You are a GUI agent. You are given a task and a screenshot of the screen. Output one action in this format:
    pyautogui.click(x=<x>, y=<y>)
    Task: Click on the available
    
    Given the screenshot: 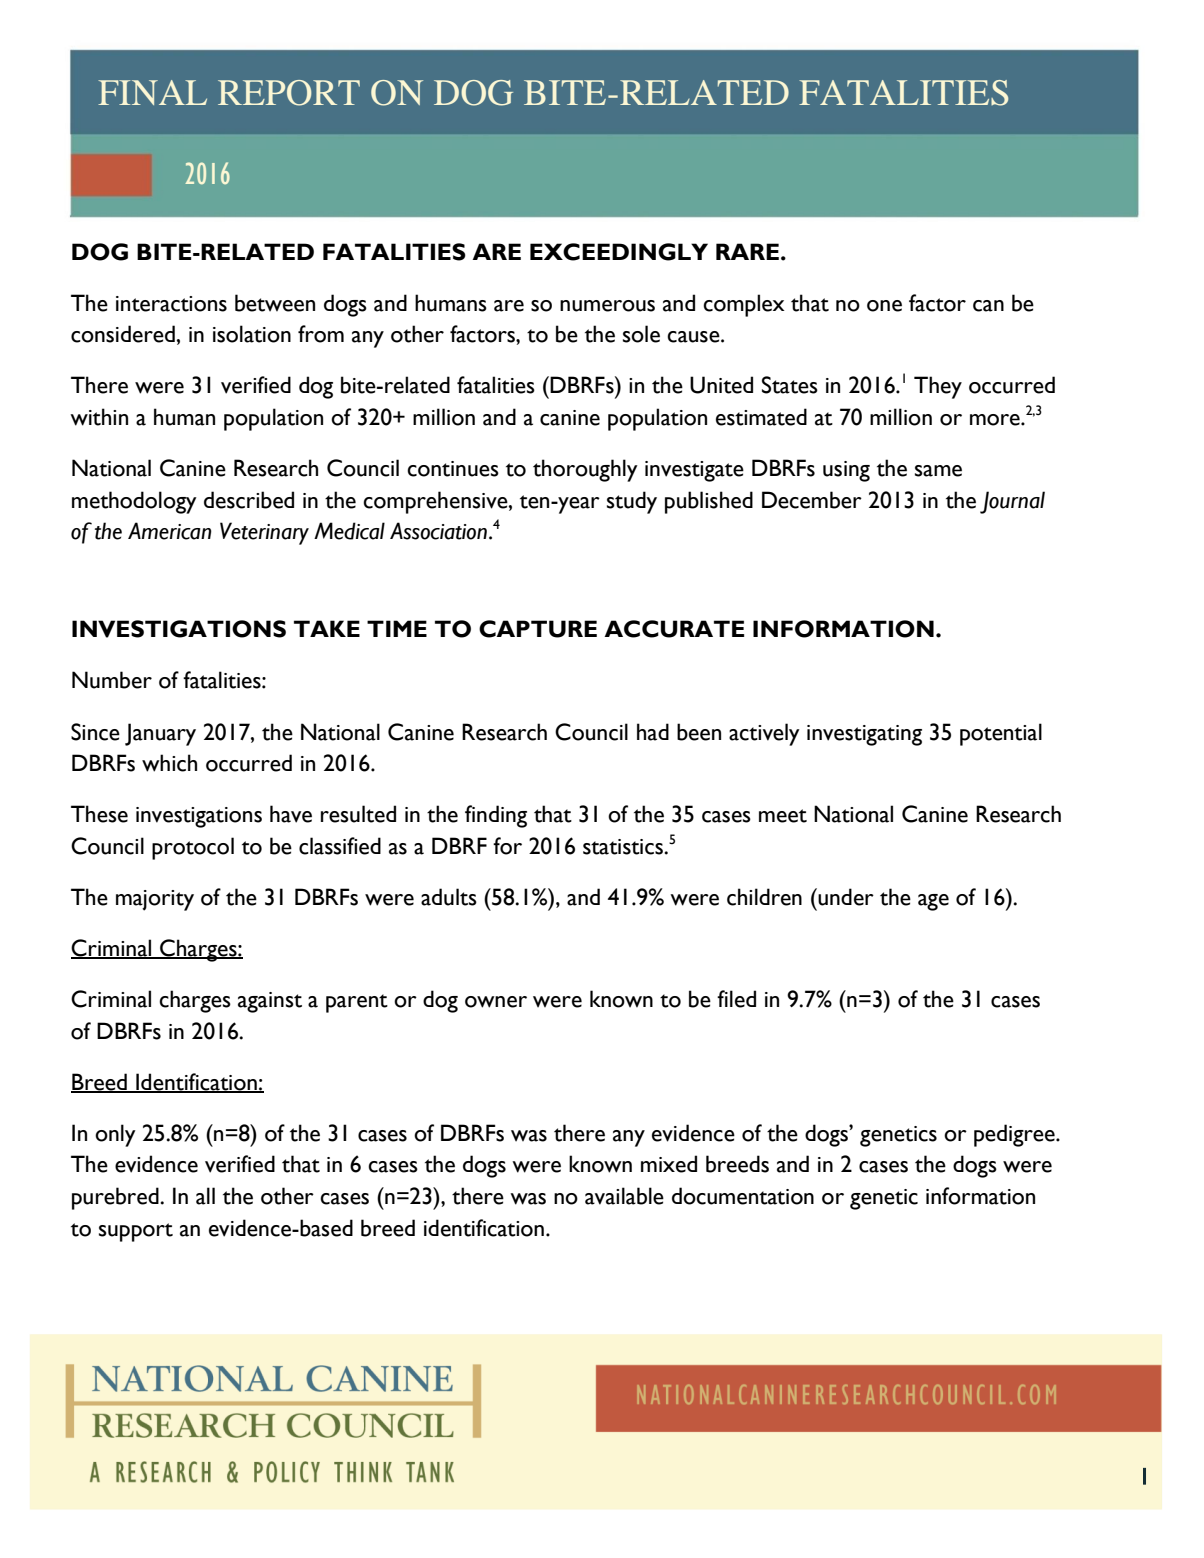 What is the action you would take?
    pyautogui.click(x=624, y=1196)
